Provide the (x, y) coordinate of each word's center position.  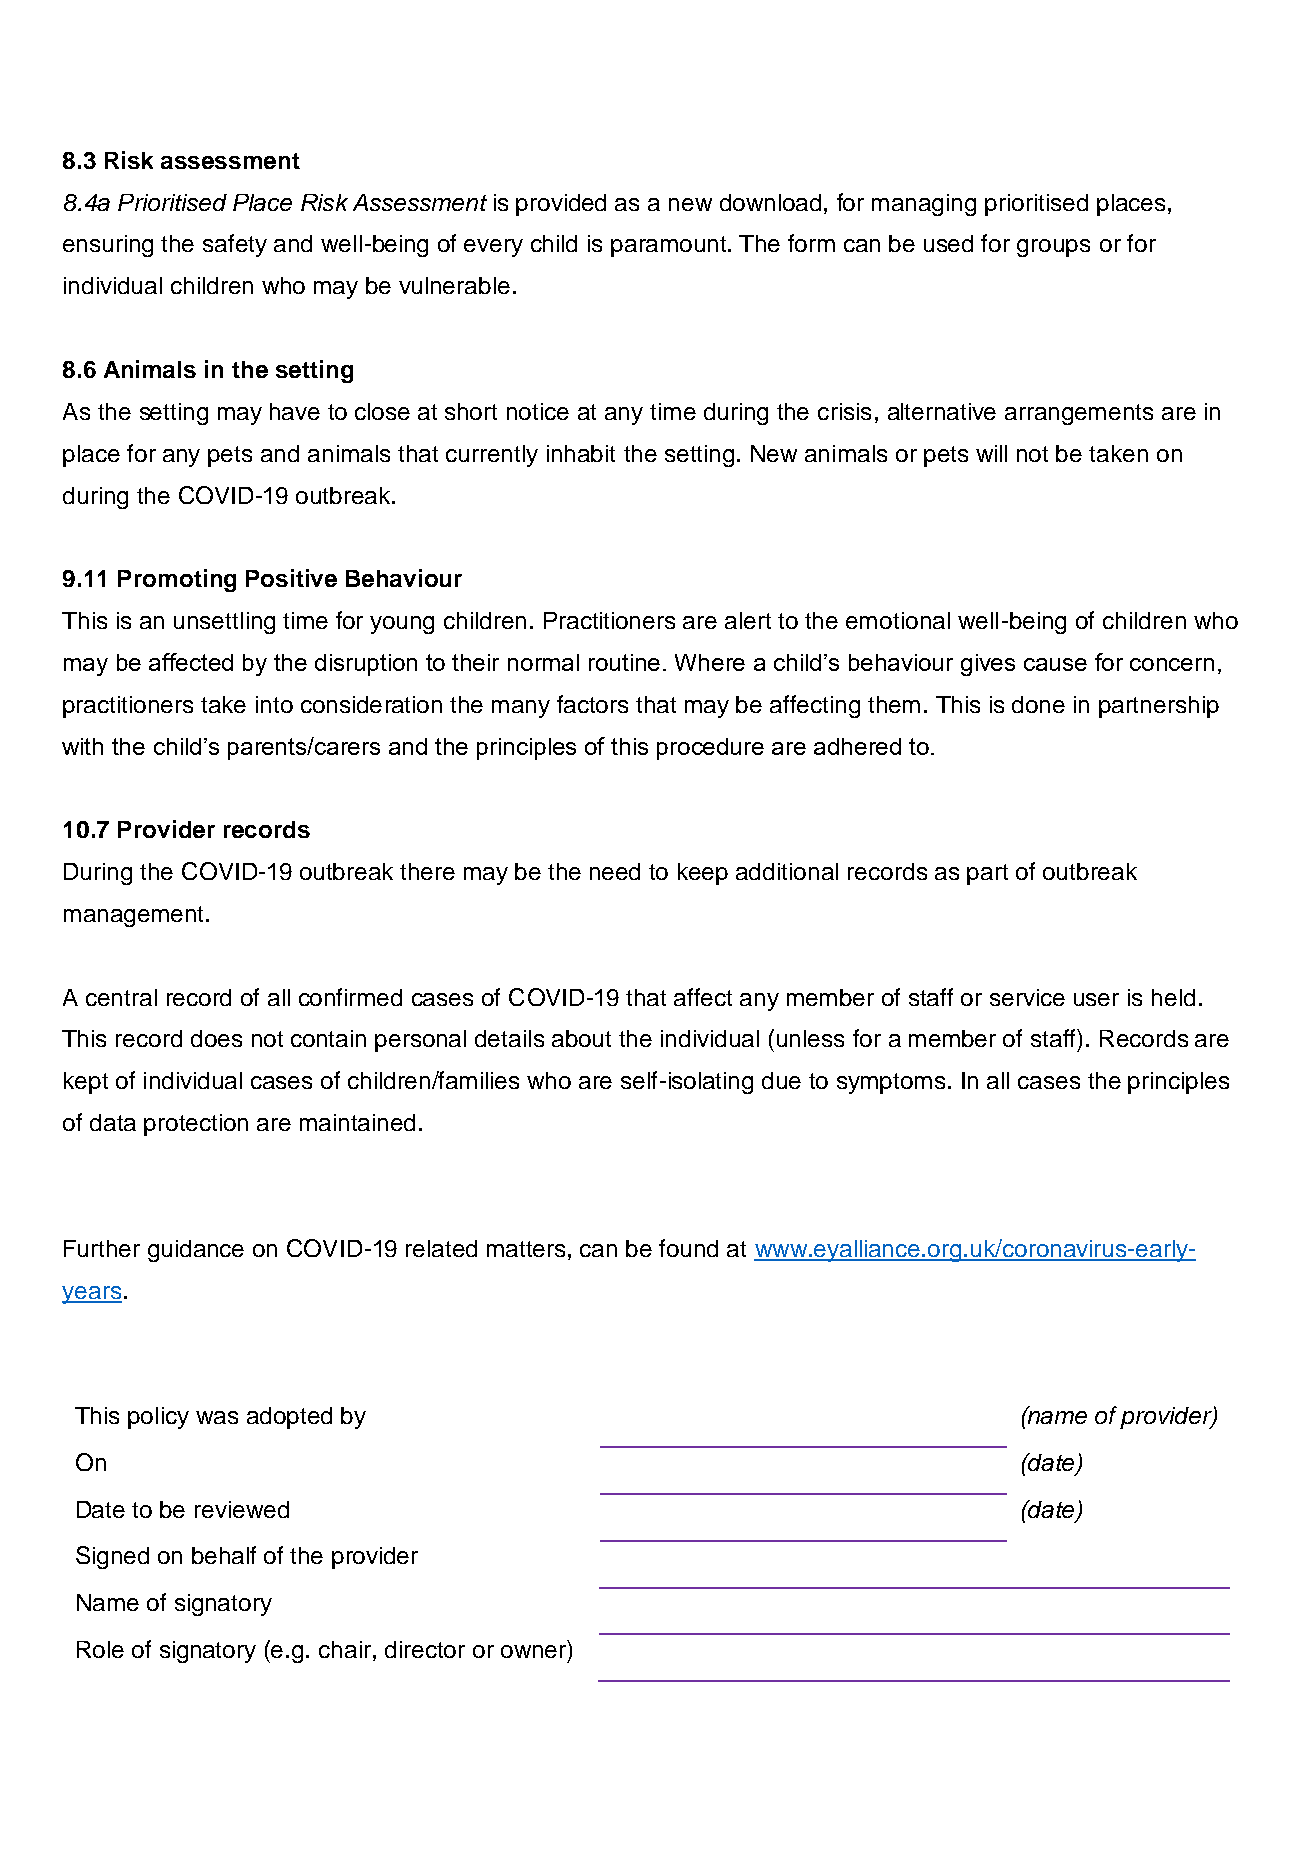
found (688, 1248)
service (1027, 997)
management (133, 916)
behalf (224, 1555)
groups (1053, 248)
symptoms (891, 1083)
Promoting (177, 580)
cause (1055, 664)
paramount (670, 246)
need (615, 871)
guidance (196, 1251)
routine (624, 662)
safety (235, 245)
